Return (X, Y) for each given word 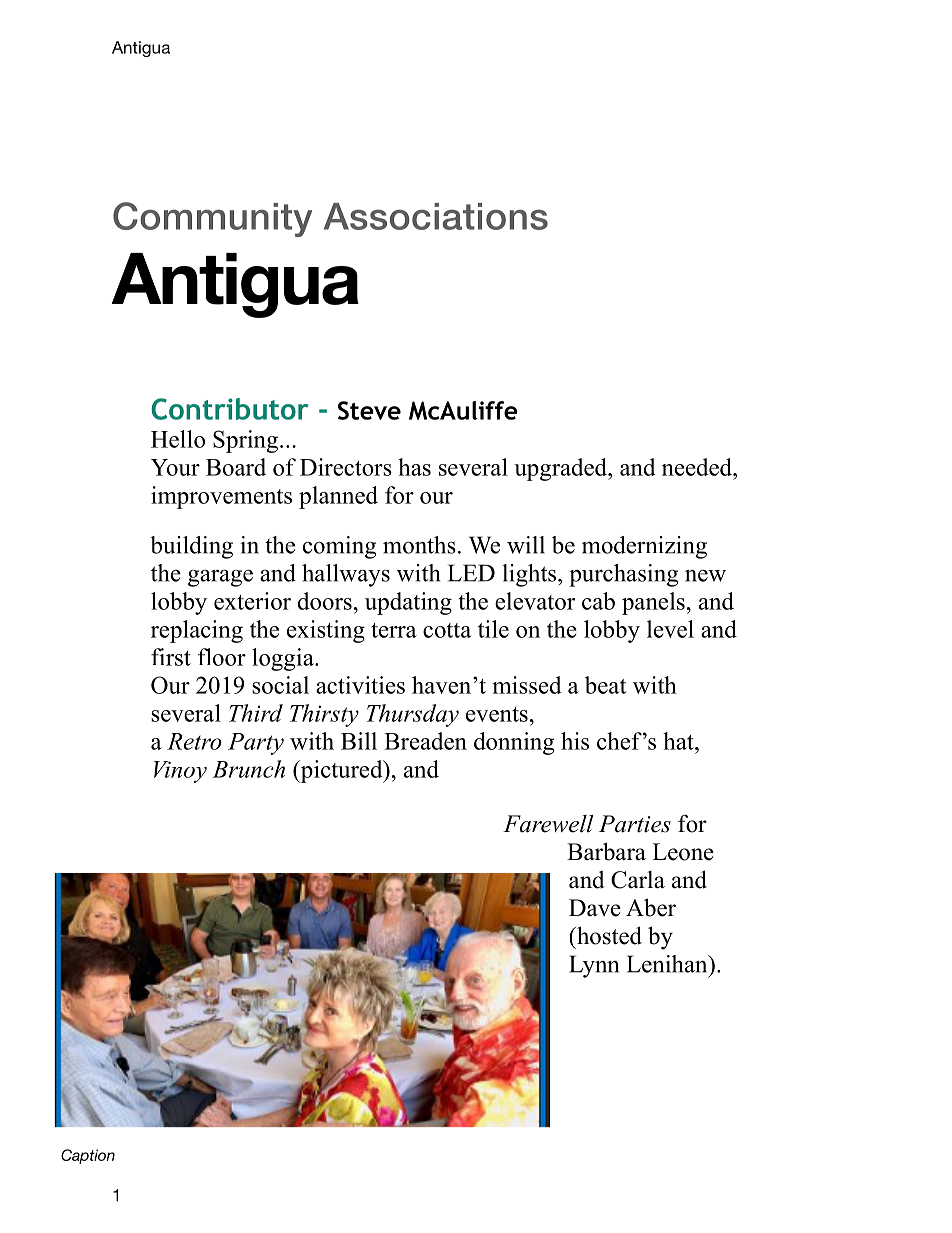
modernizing (644, 547)
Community (212, 219)
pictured (341, 771)
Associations (436, 216)
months (419, 545)
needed (698, 467)
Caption (88, 1156)
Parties (635, 824)
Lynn (594, 966)
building (191, 547)
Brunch (248, 769)
